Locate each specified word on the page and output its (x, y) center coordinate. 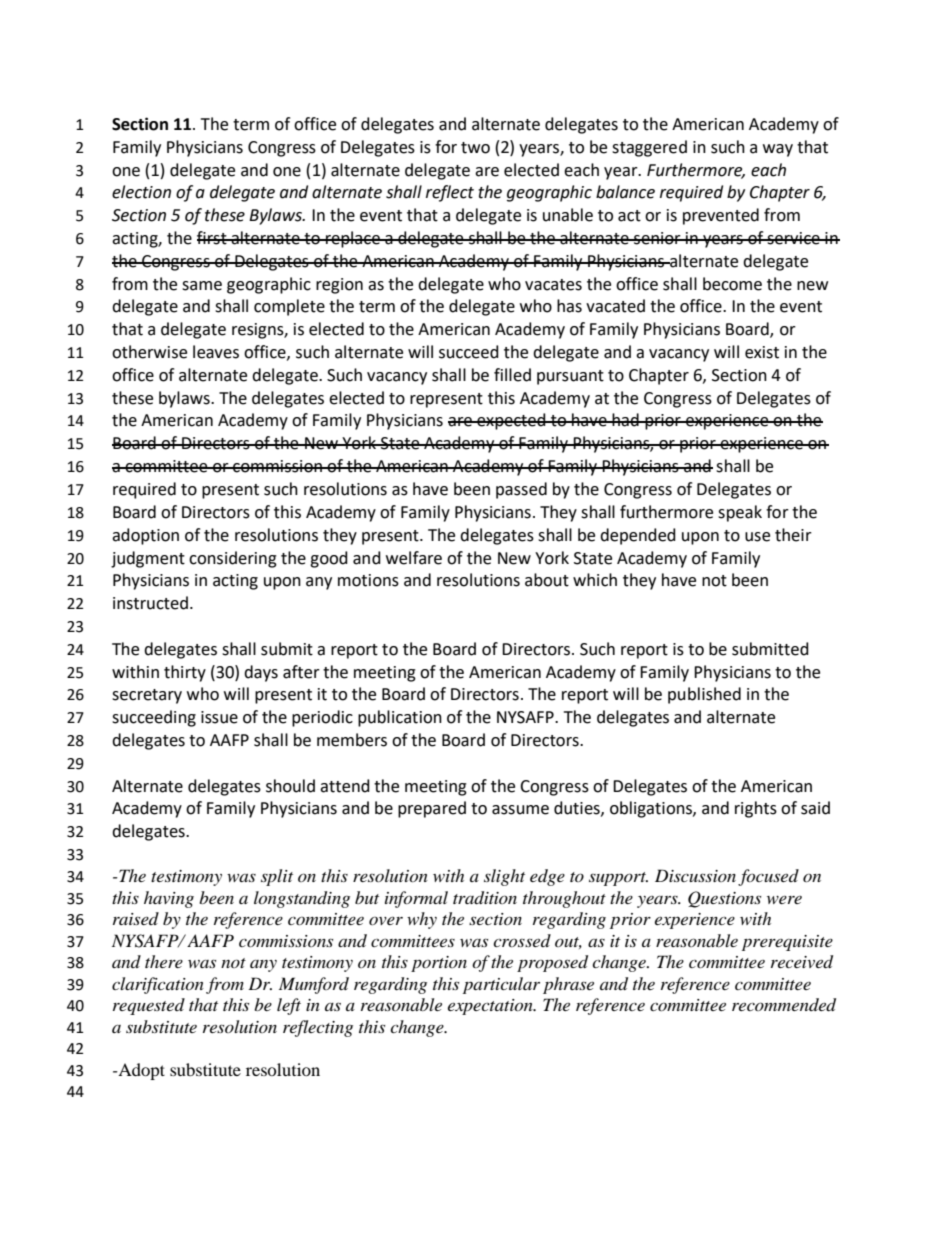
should (290, 786)
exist (762, 352)
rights (756, 809)
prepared (432, 809)
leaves (216, 352)
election (141, 192)
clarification (158, 985)
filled (512, 375)
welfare (414, 558)
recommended (784, 1005)
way (778, 150)
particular (501, 985)
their (793, 535)
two (475, 148)
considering (233, 559)
